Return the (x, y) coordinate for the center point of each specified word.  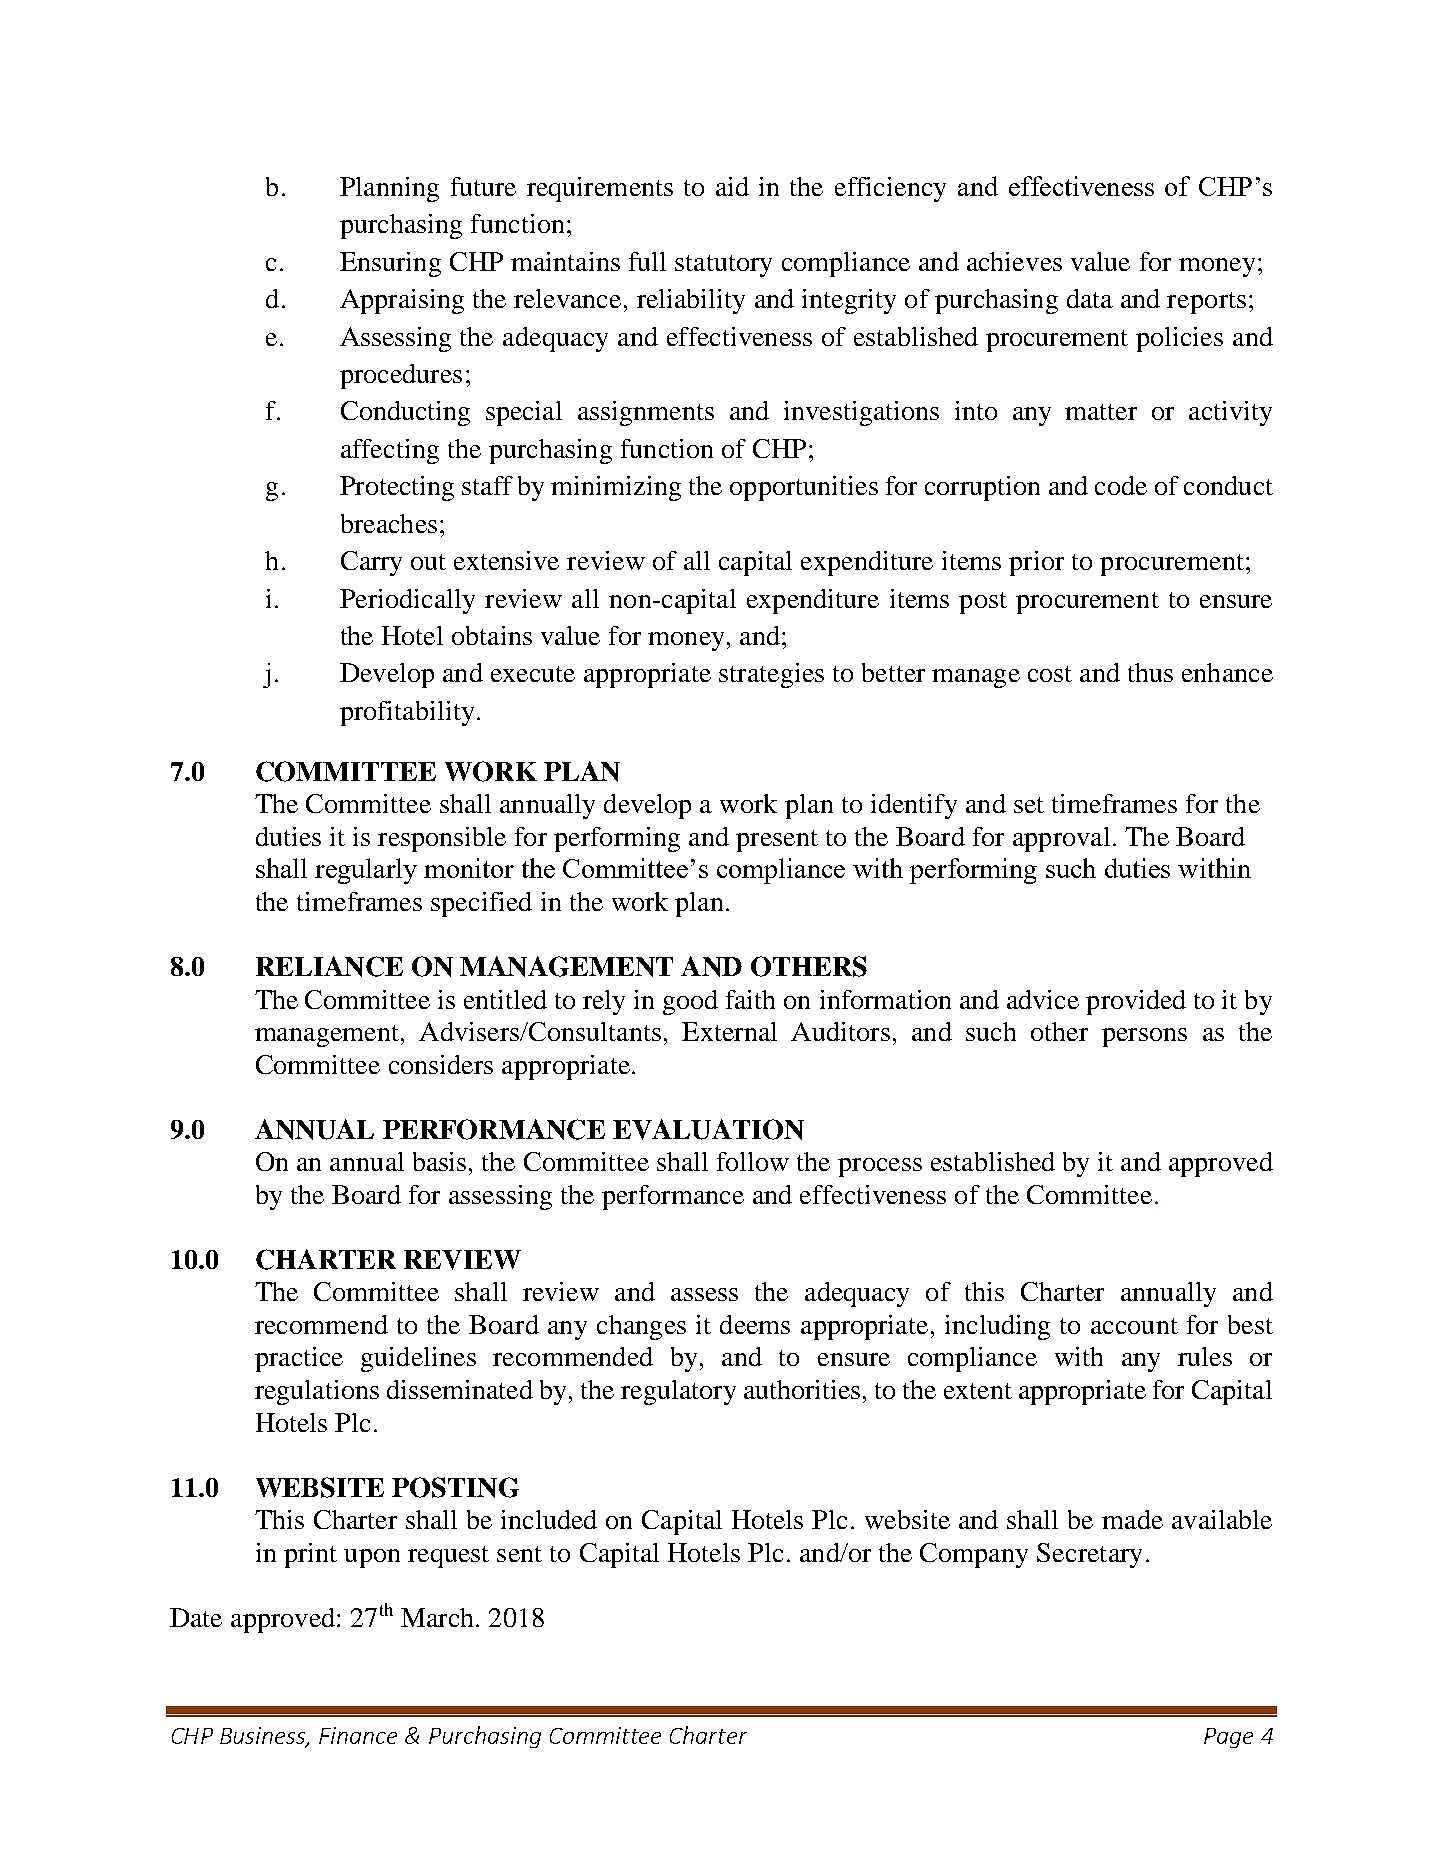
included (549, 1519)
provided (1136, 1002)
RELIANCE (329, 966)
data (1090, 298)
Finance (358, 1735)
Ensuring (390, 264)
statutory (723, 266)
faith (750, 999)
